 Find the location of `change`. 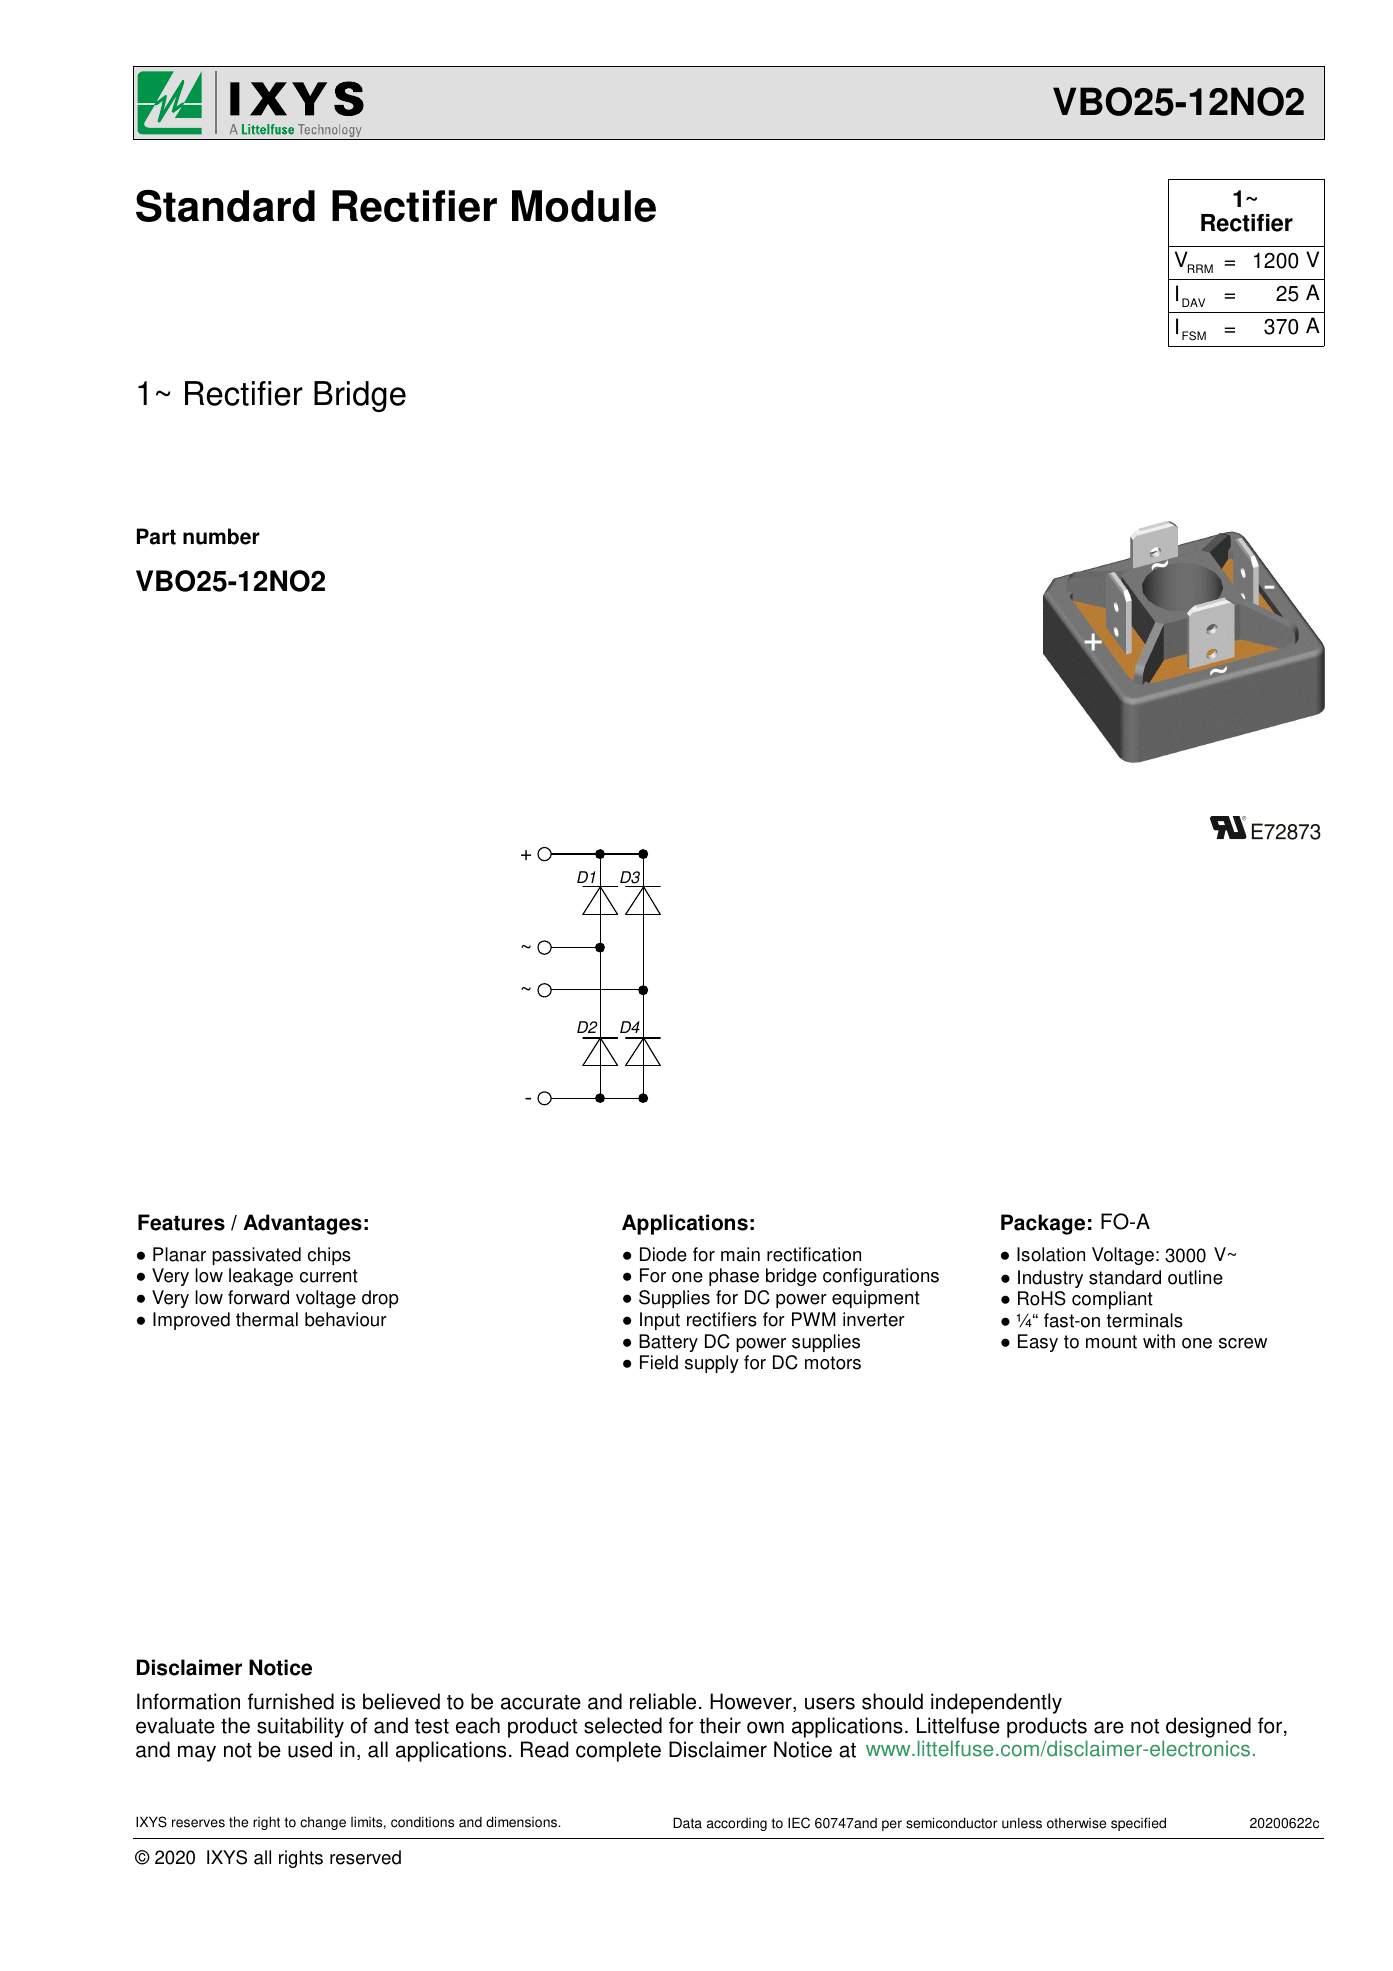

change is located at coordinates (323, 1823).
